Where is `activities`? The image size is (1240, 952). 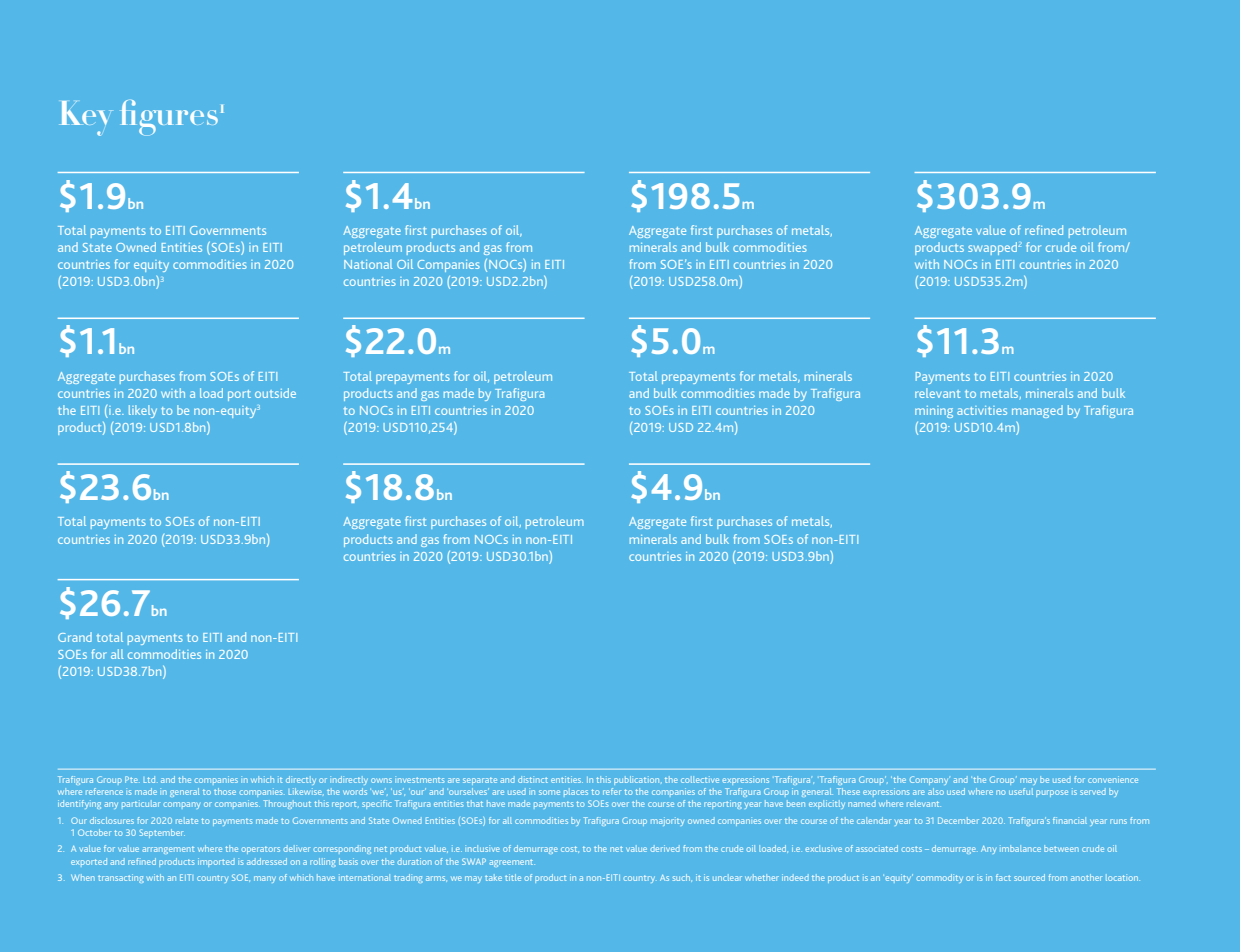 activities is located at coordinates (982, 410).
